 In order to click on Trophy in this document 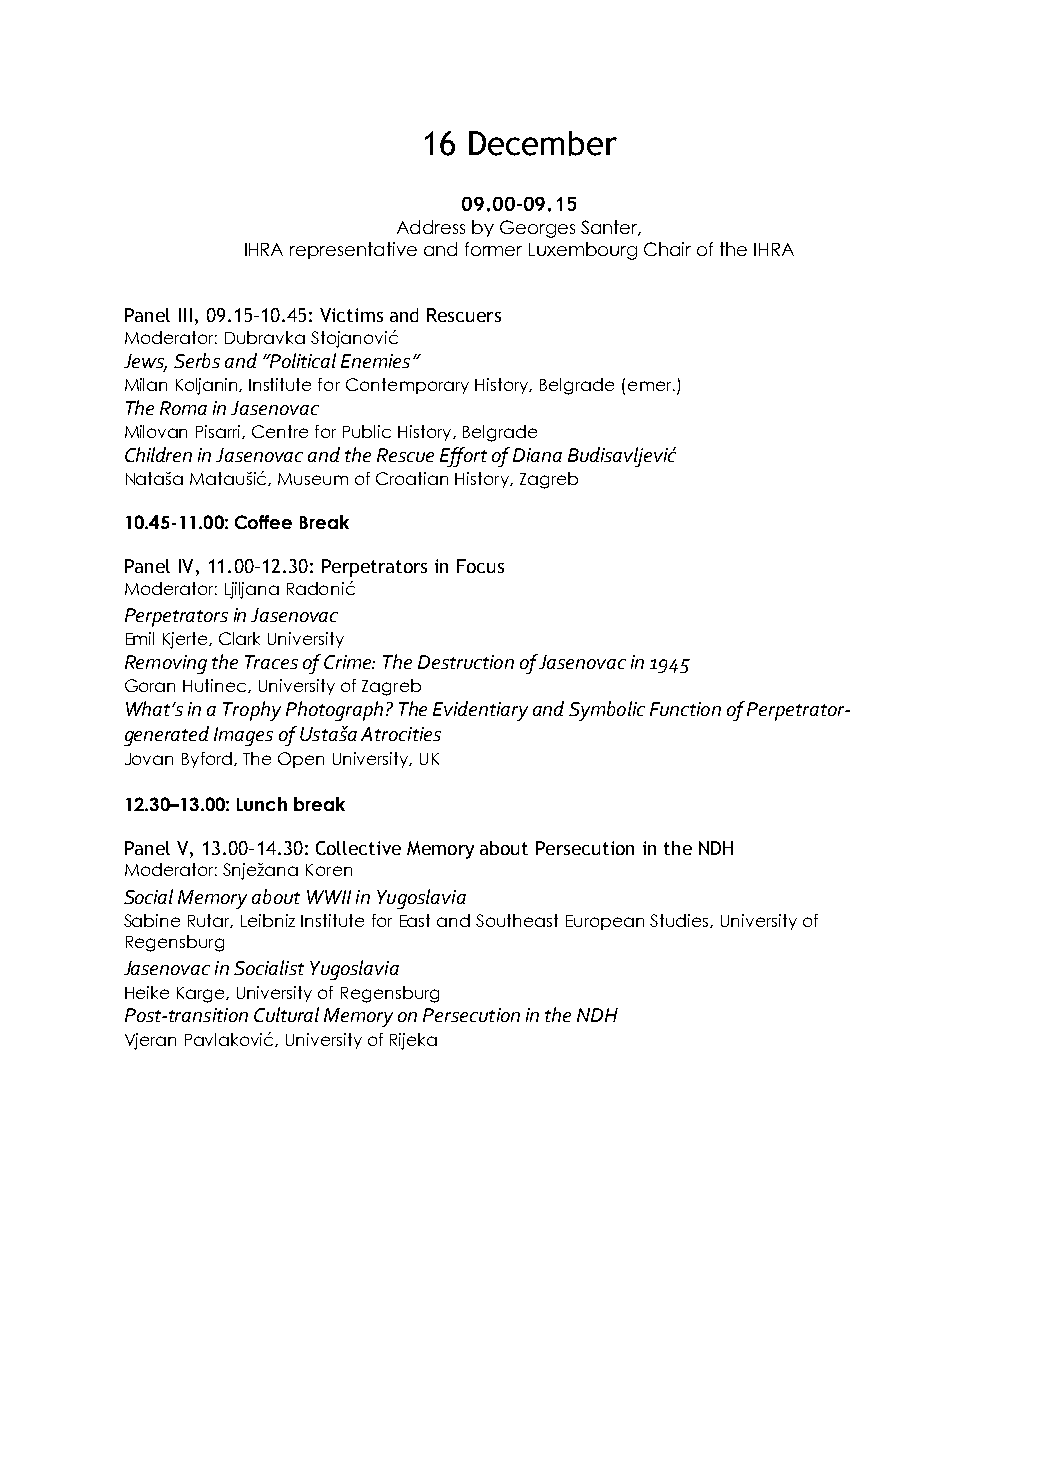, I will do `click(252, 711)`.
